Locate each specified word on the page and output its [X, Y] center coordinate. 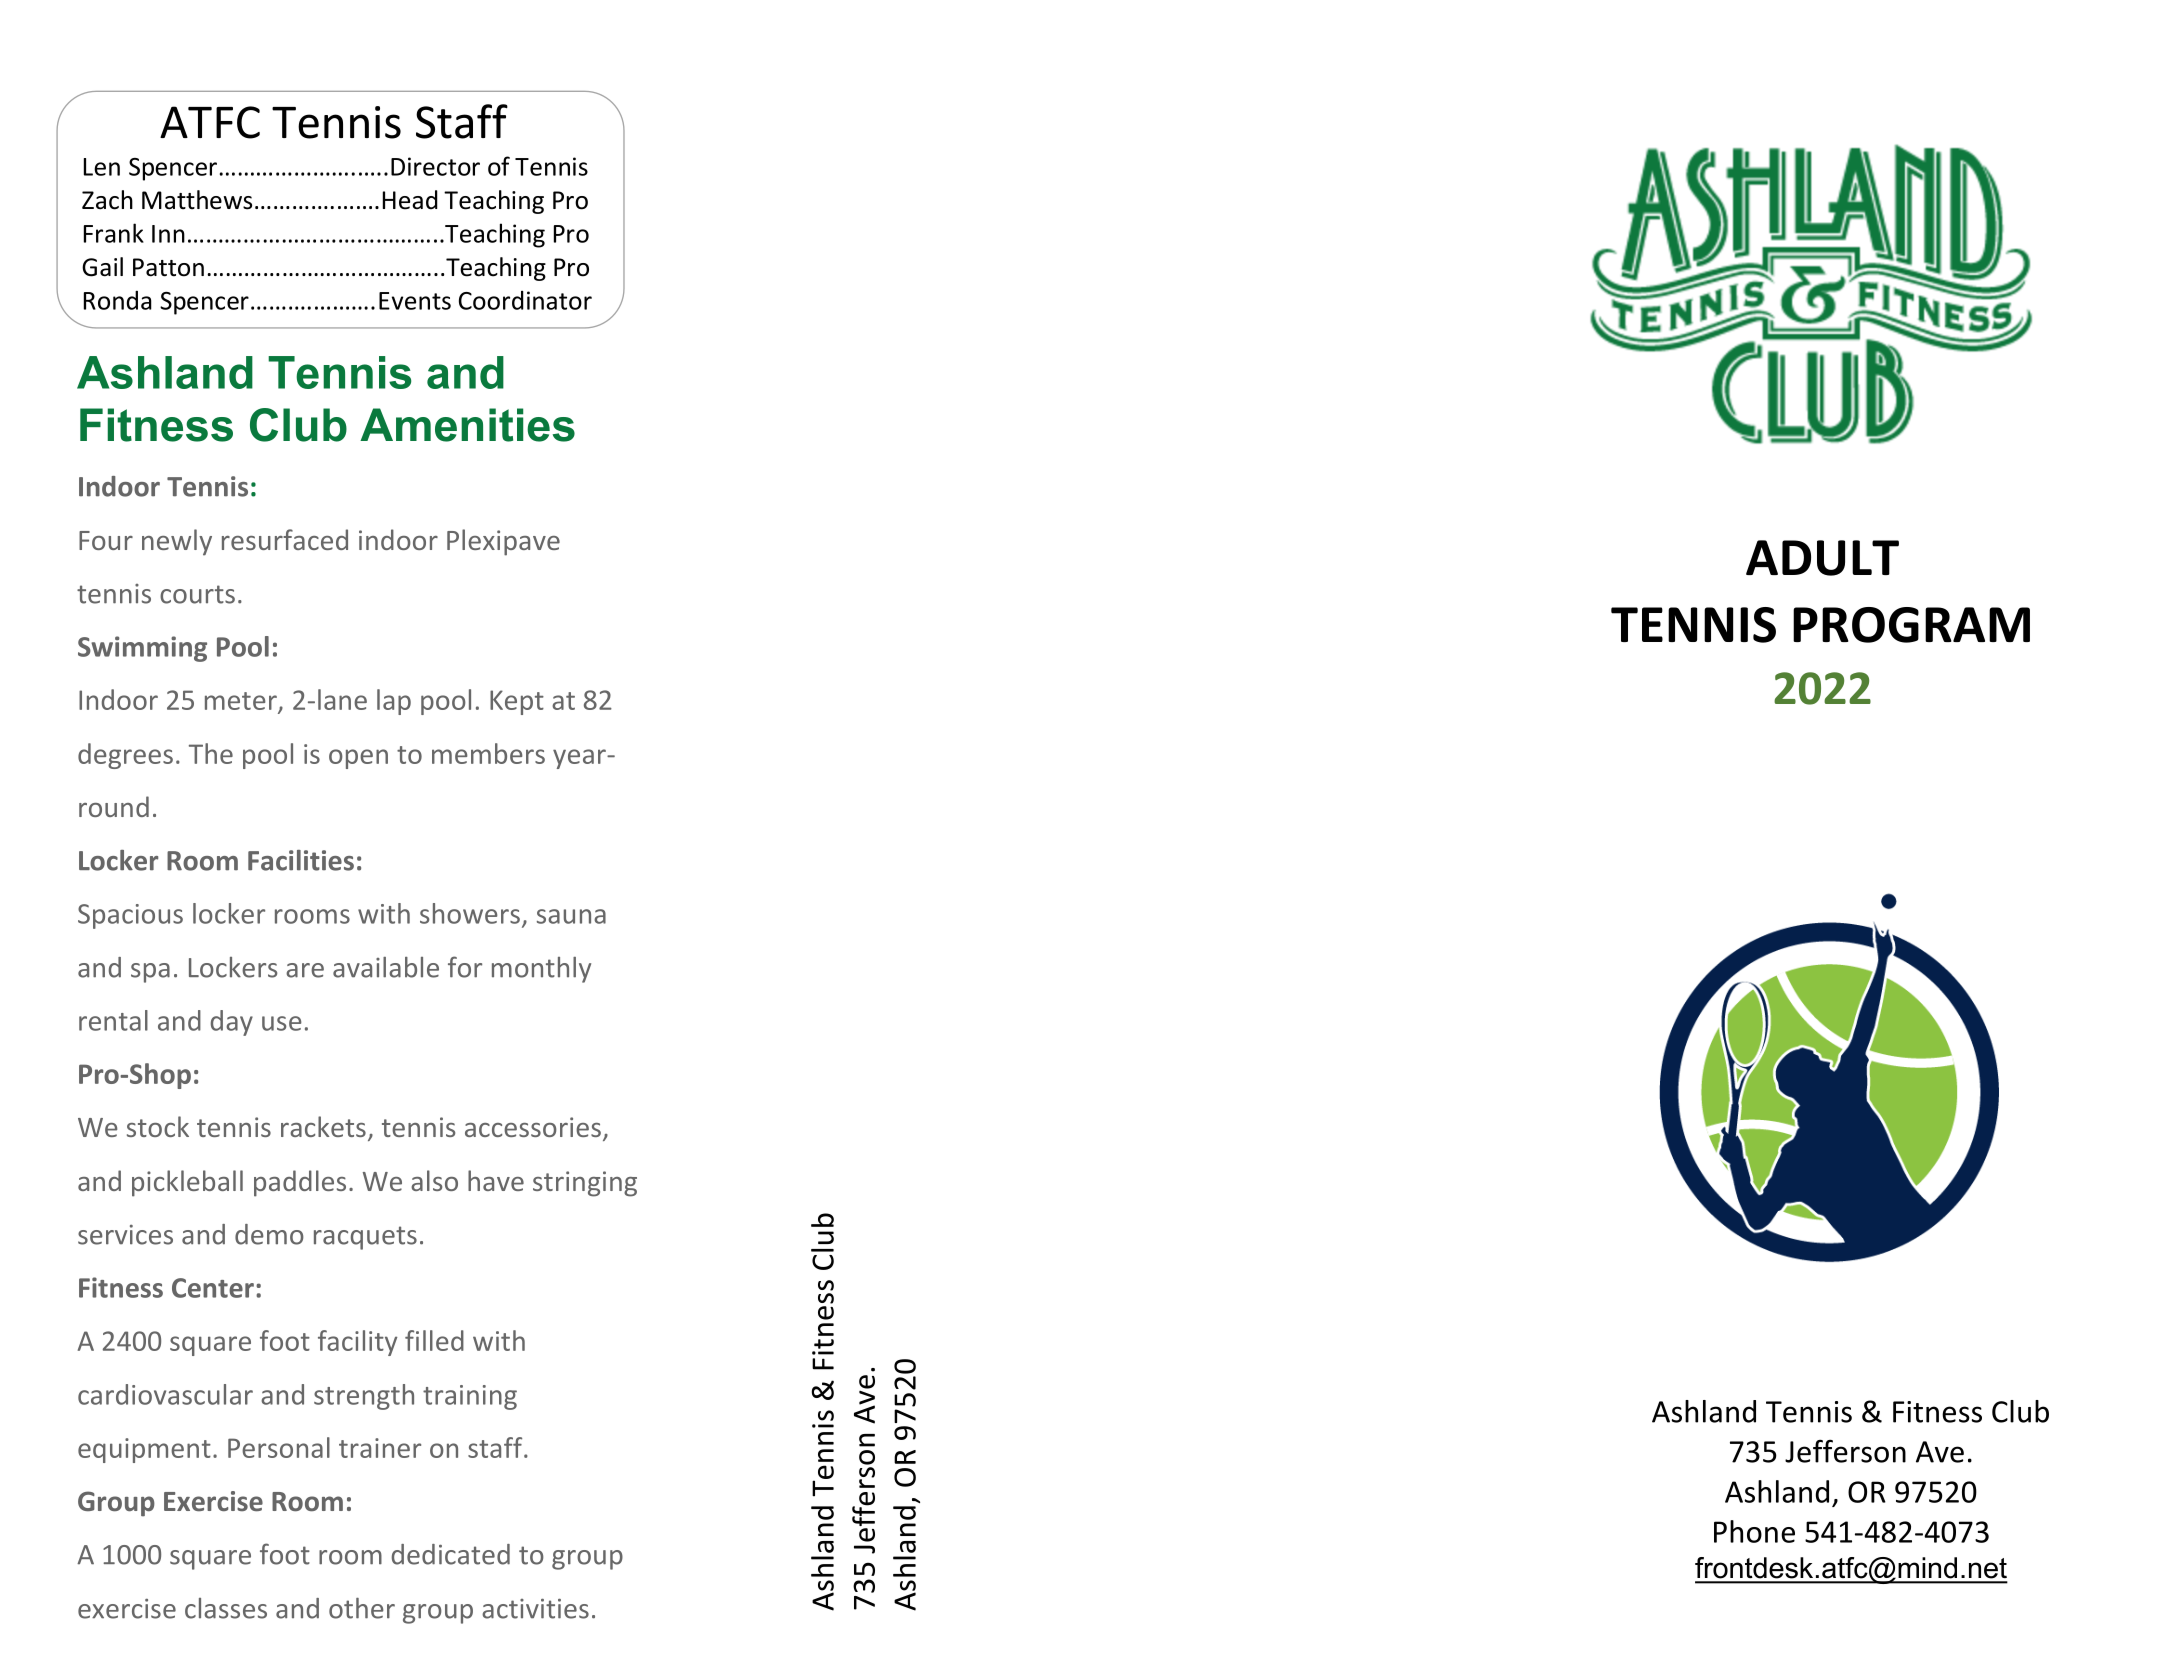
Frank [114, 233]
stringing [585, 1184]
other [362, 1608]
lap [394, 702]
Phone [1754, 1531]
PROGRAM [1911, 625]
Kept [517, 702]
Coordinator [525, 300]
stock [158, 1126]
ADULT [1822, 558]
